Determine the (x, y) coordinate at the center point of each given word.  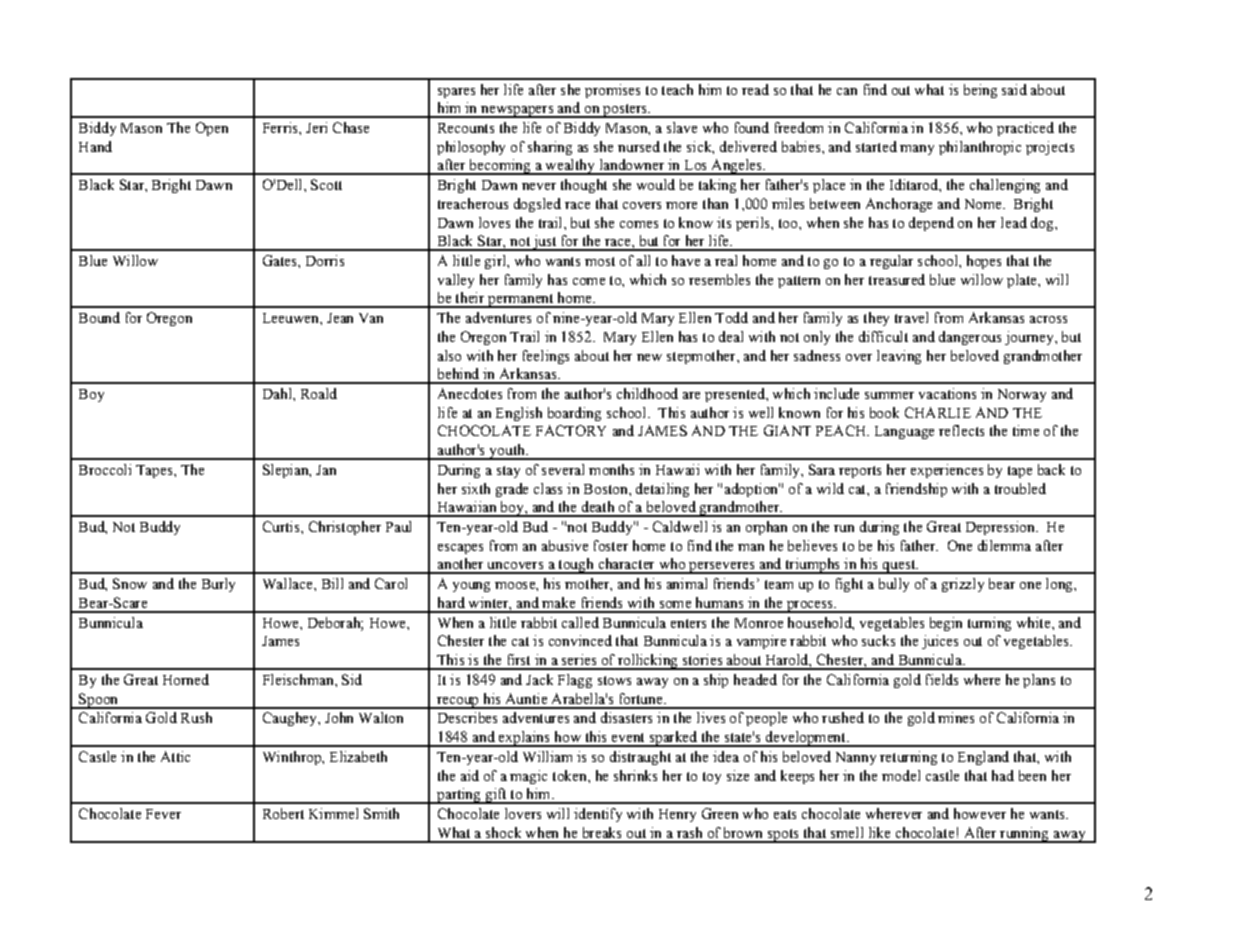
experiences (947, 471)
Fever (163, 814)
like (879, 832)
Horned (186, 679)
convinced (580, 640)
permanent (521, 301)
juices (940, 642)
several (563, 469)
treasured (897, 279)
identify (598, 815)
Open (212, 129)
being (980, 91)
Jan (326, 470)
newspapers (517, 112)
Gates (281, 260)
